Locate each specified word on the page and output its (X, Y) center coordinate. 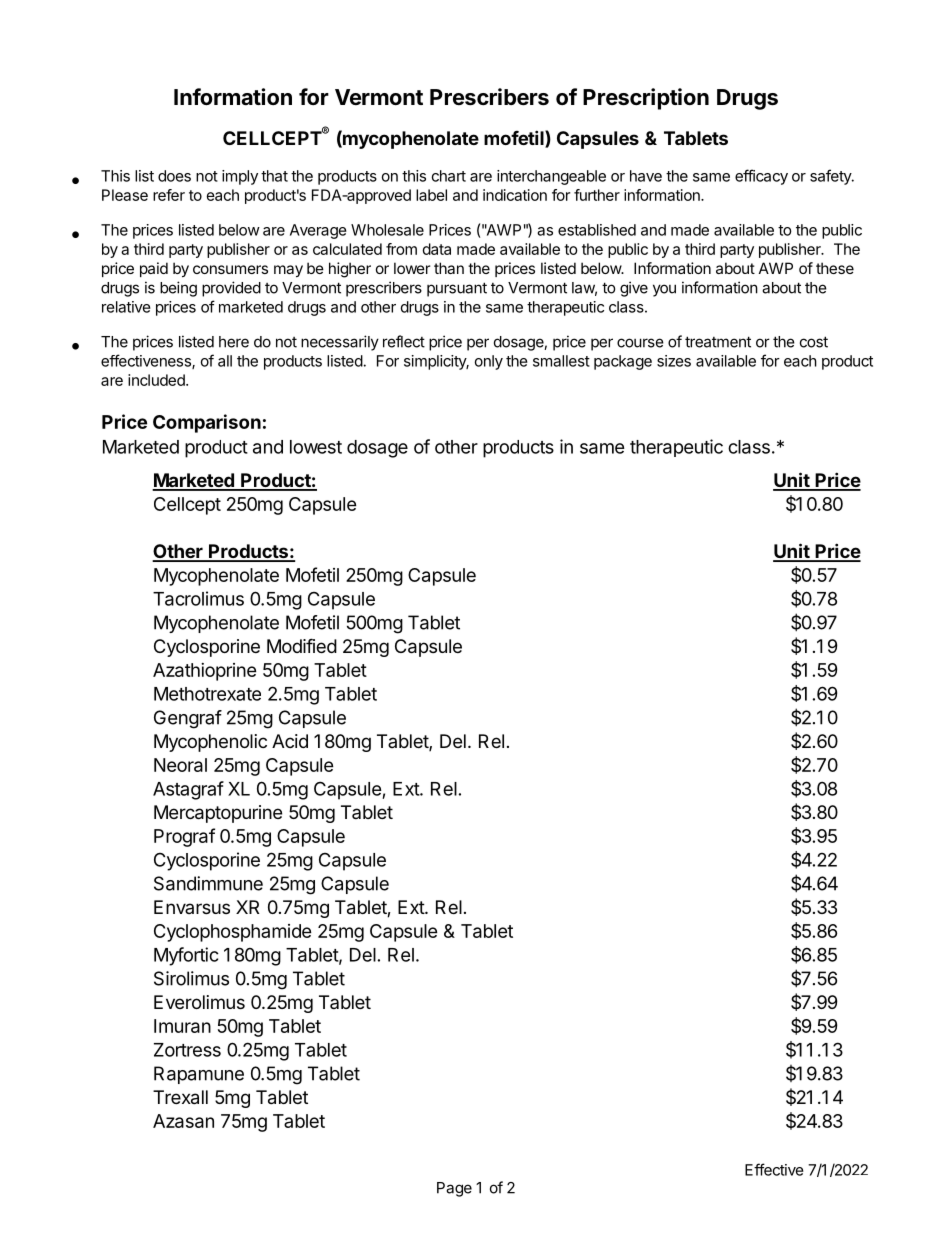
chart (449, 176)
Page (454, 1189)
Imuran (182, 1026)
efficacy (761, 177)
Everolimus (199, 1002)
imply (240, 177)
